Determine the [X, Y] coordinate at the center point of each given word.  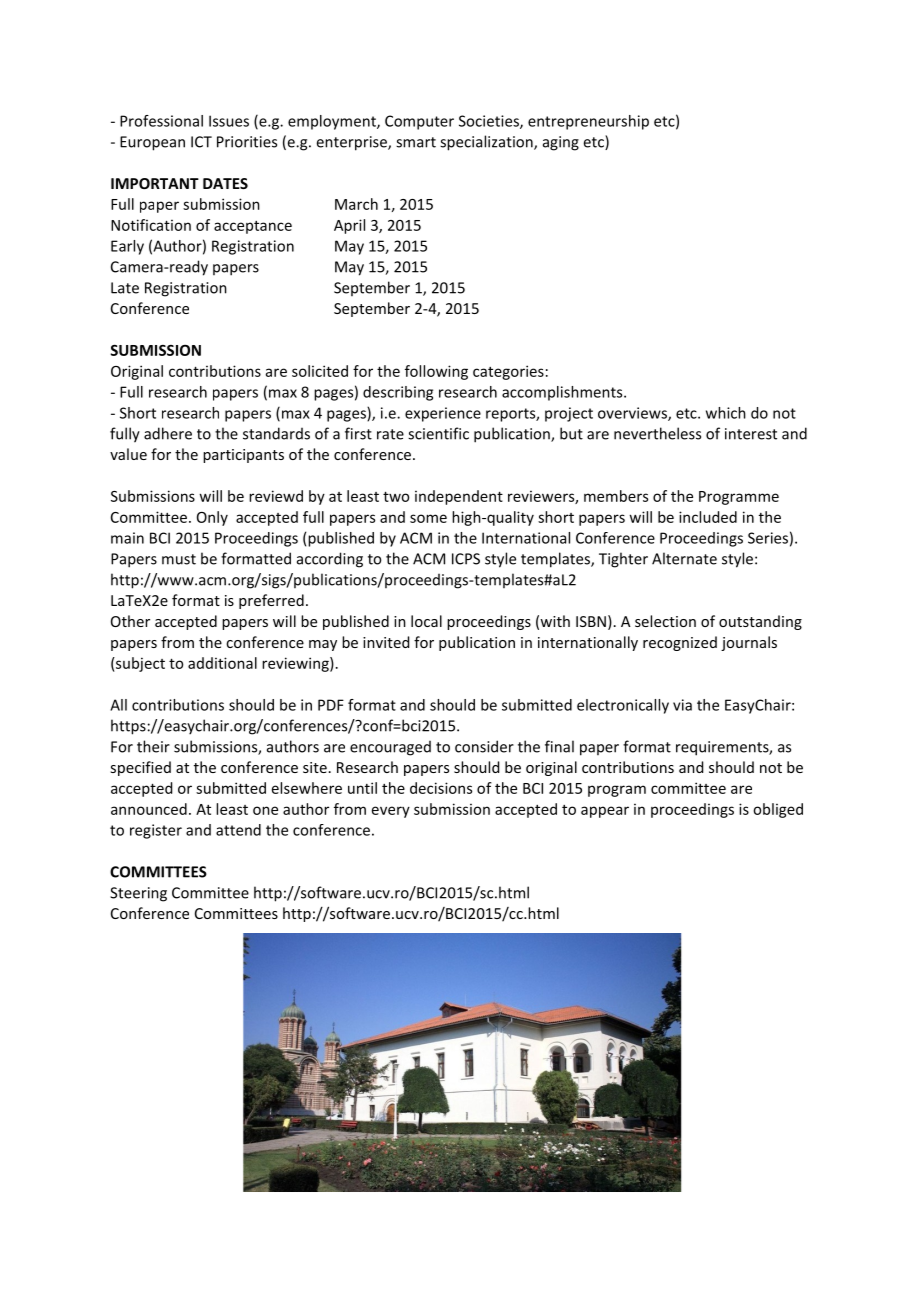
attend [238, 830]
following [436, 372]
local [426, 621]
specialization [487, 143]
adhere [168, 433]
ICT [201, 142]
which [726, 413]
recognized [680, 643]
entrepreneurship [588, 122]
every [391, 812]
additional [222, 663]
